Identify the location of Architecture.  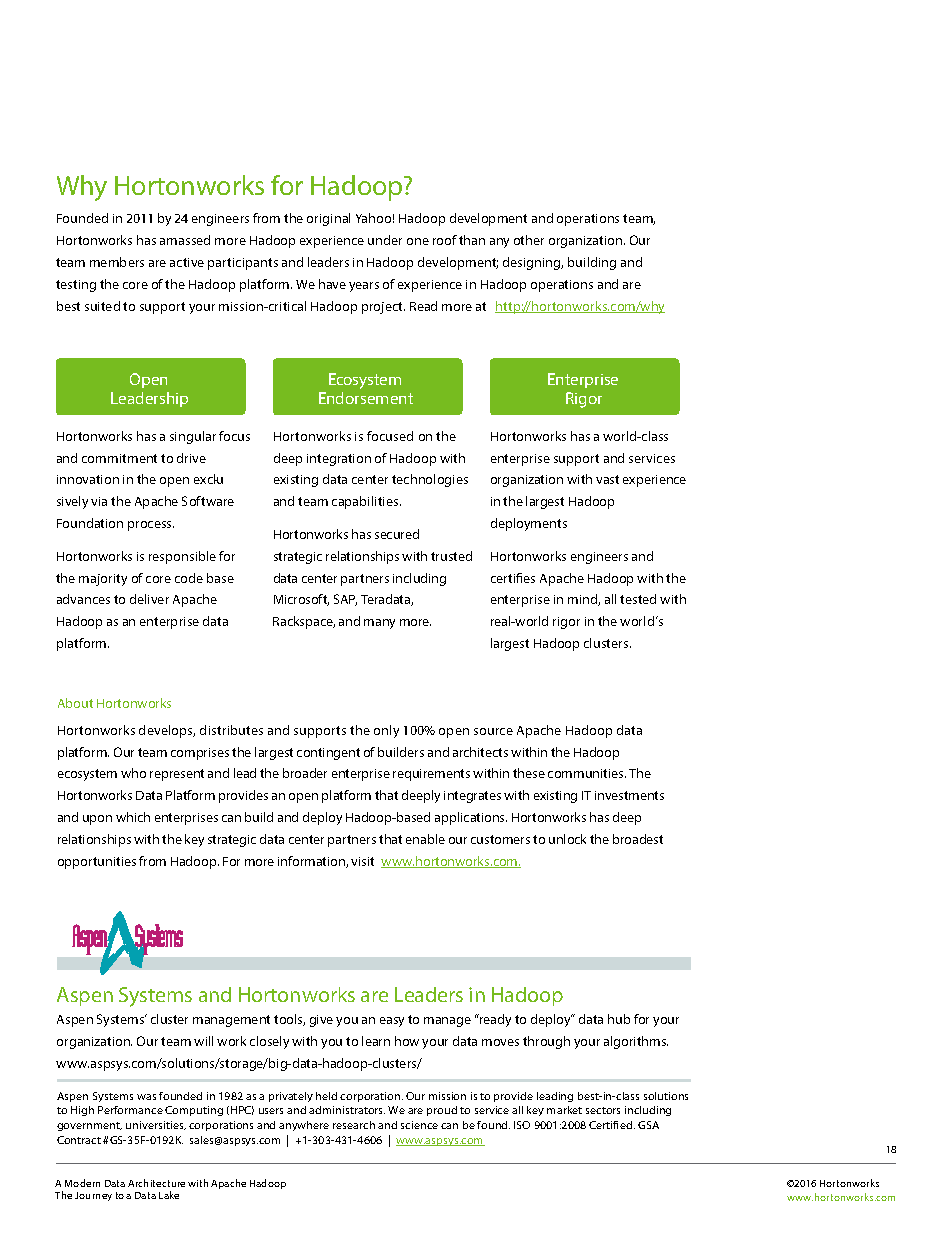
(156, 1183).
